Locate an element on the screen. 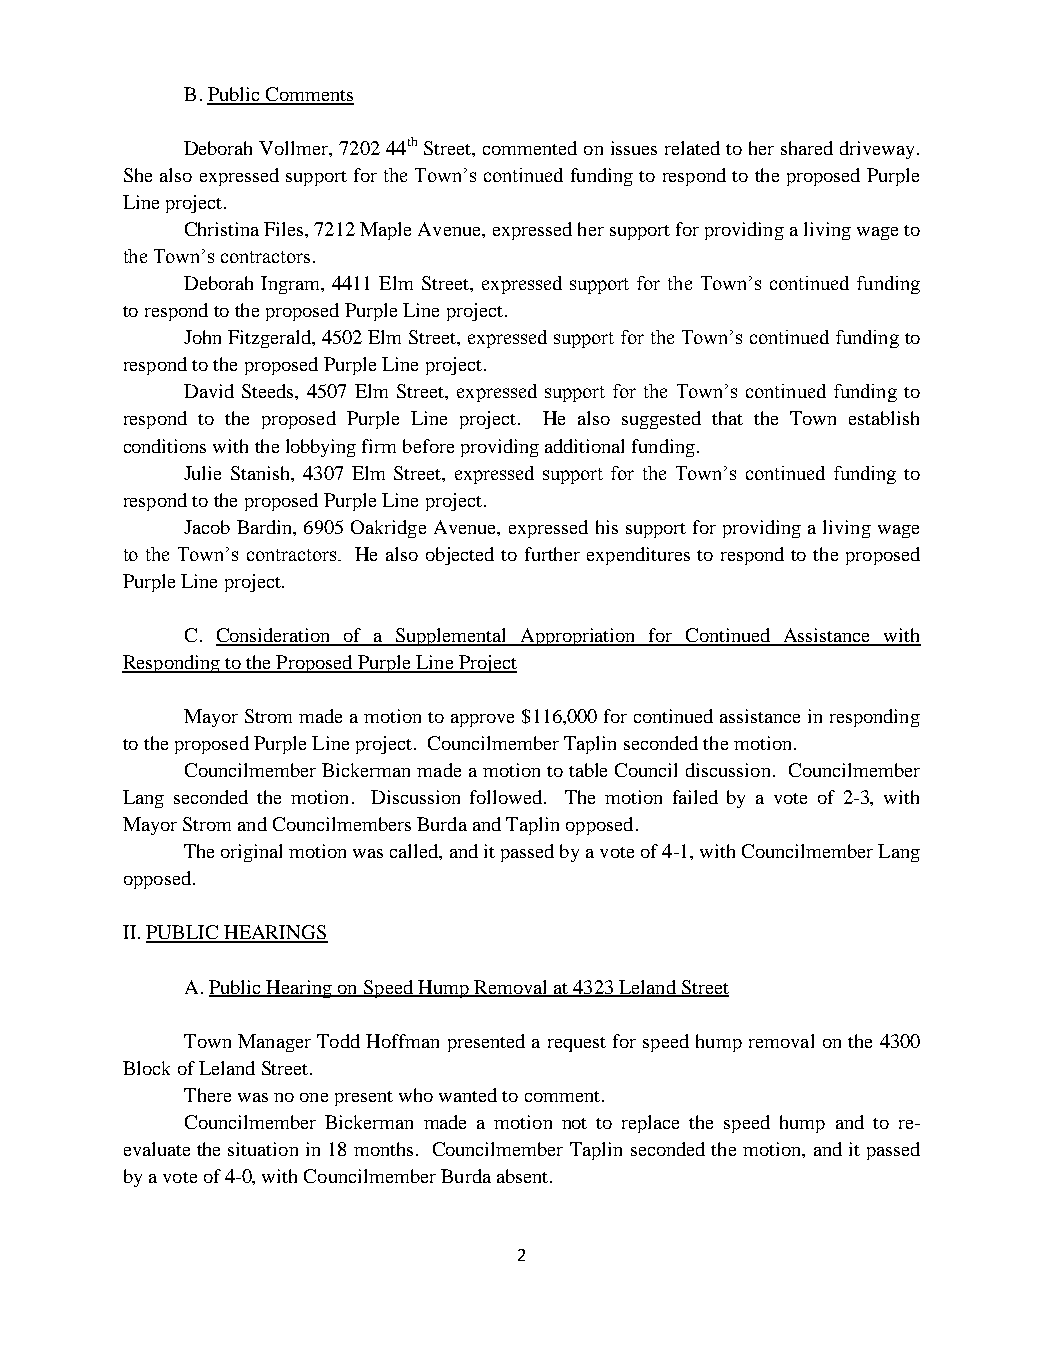 The height and width of the screenshot is (1350, 1043). further is located at coordinates (552, 554).
